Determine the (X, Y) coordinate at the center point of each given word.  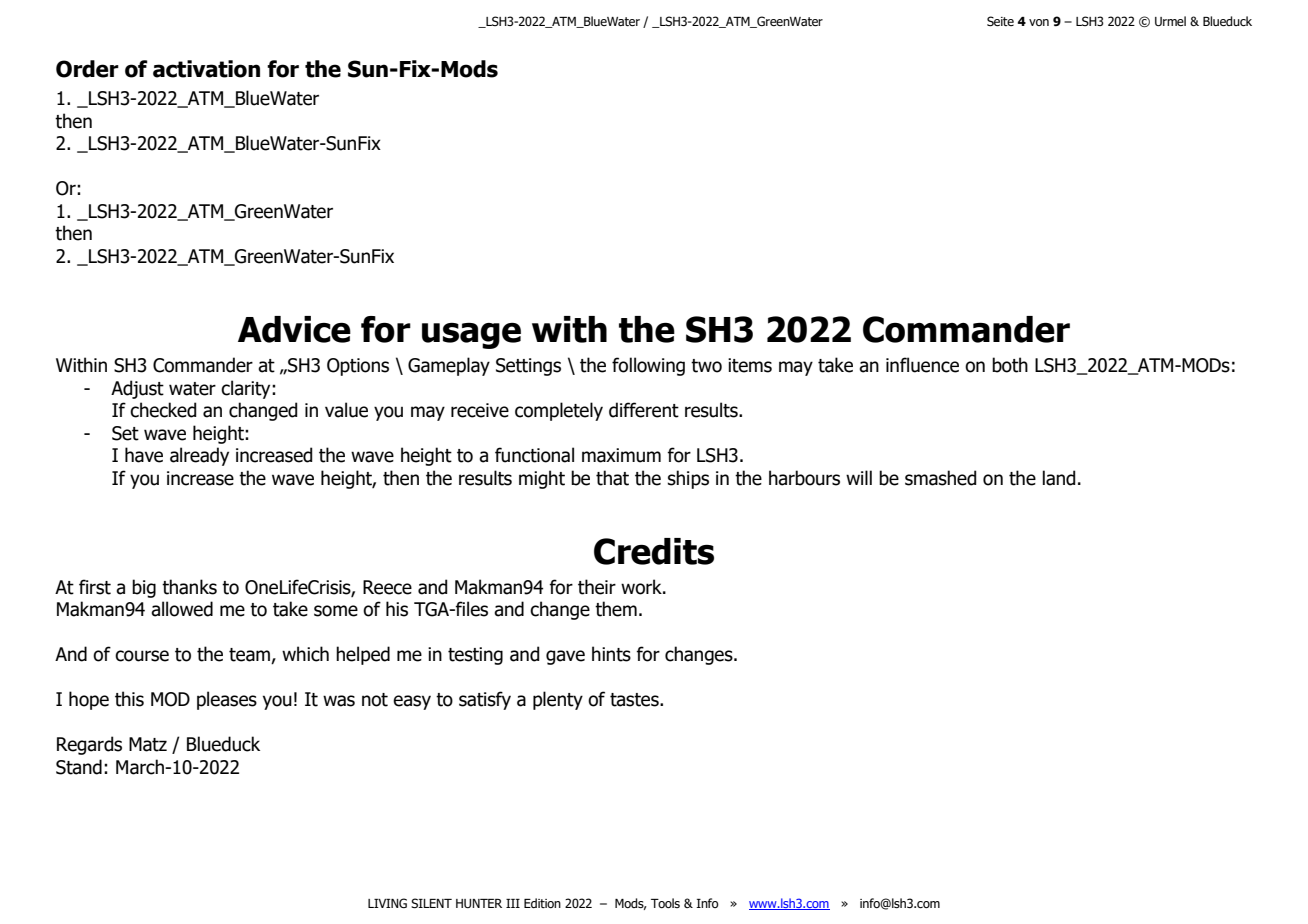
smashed (940, 478)
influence (922, 365)
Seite (1000, 21)
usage (471, 336)
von (1039, 22)
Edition (542, 903)
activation (206, 69)
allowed (182, 609)
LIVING (387, 903)
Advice (294, 329)
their (597, 587)
